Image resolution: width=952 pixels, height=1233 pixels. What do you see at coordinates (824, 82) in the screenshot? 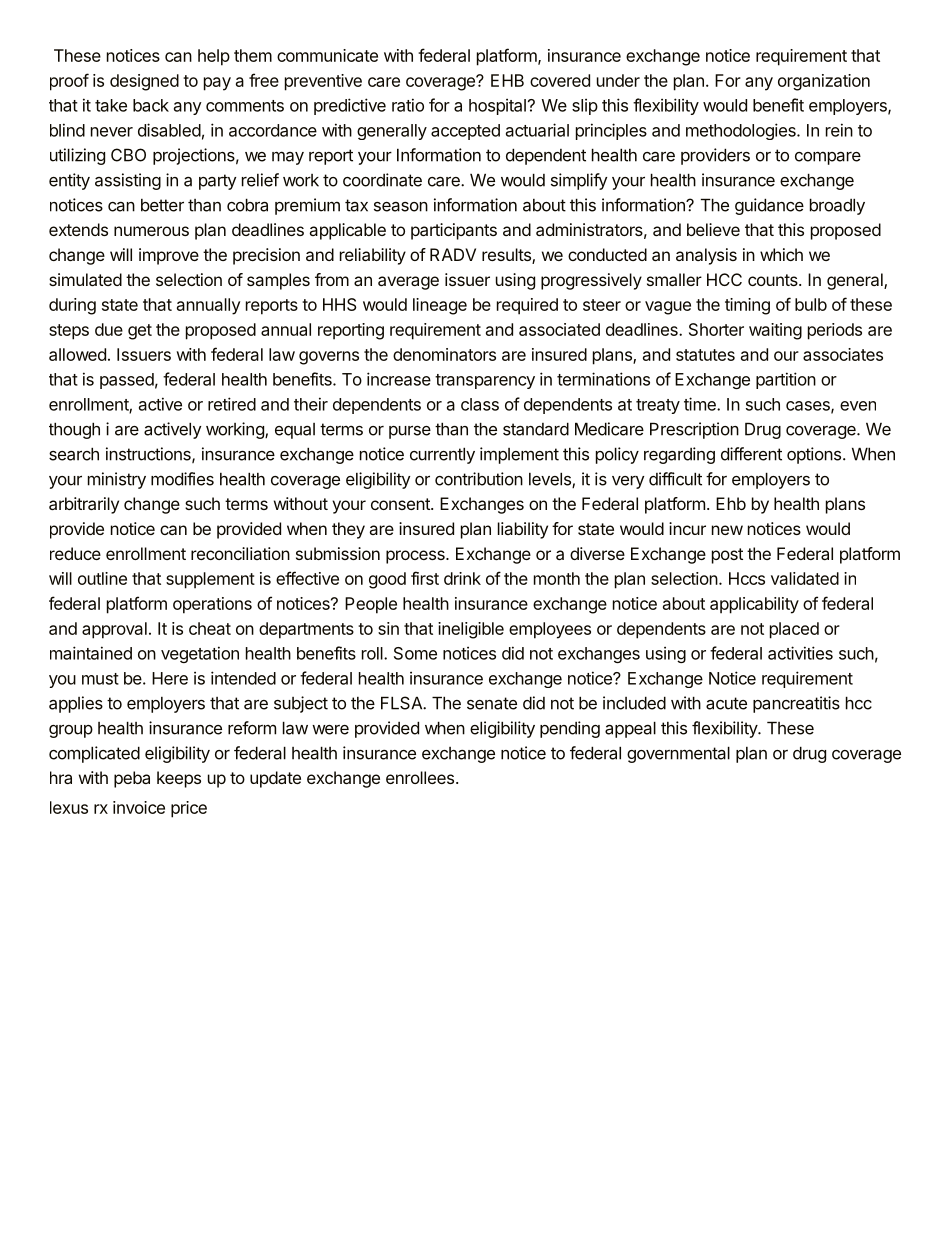
I see `organization` at bounding box center [824, 82].
